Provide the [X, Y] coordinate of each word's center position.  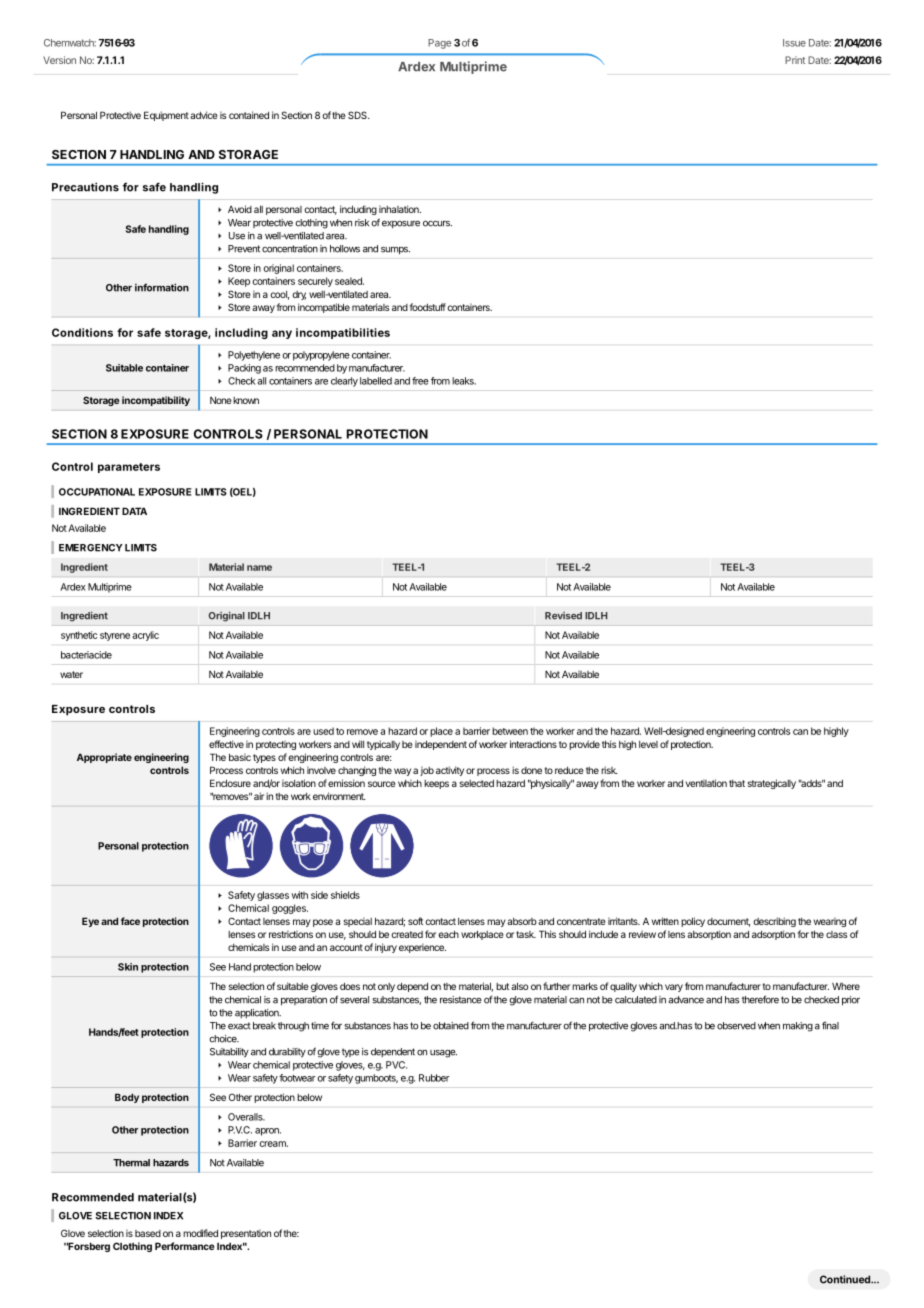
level [648, 744]
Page [439, 44]
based [148, 1233]
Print [795, 60]
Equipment [166, 116]
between [510, 731]
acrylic [145, 636]
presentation [246, 1234]
